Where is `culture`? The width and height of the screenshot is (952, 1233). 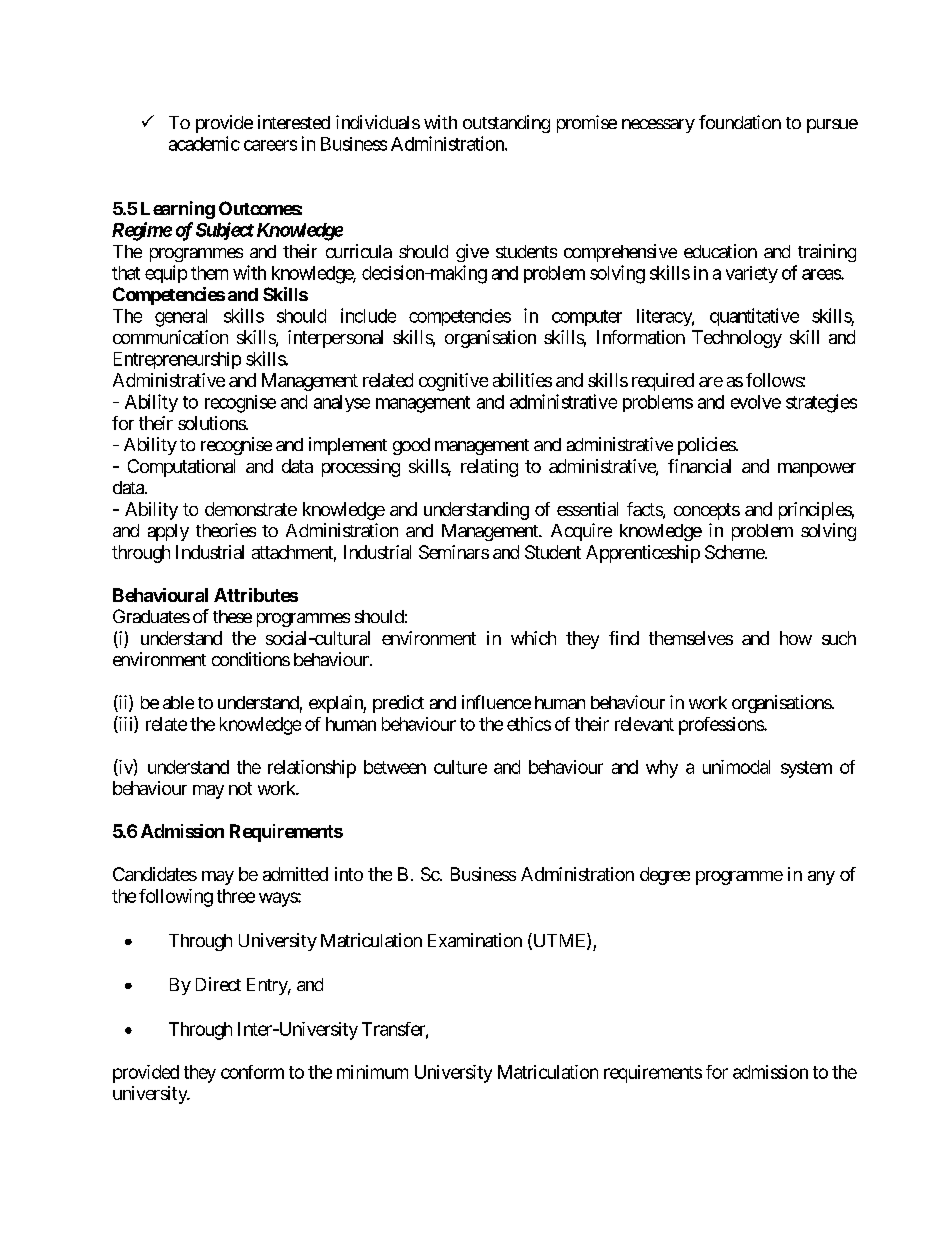 culture is located at coordinates (460, 767).
